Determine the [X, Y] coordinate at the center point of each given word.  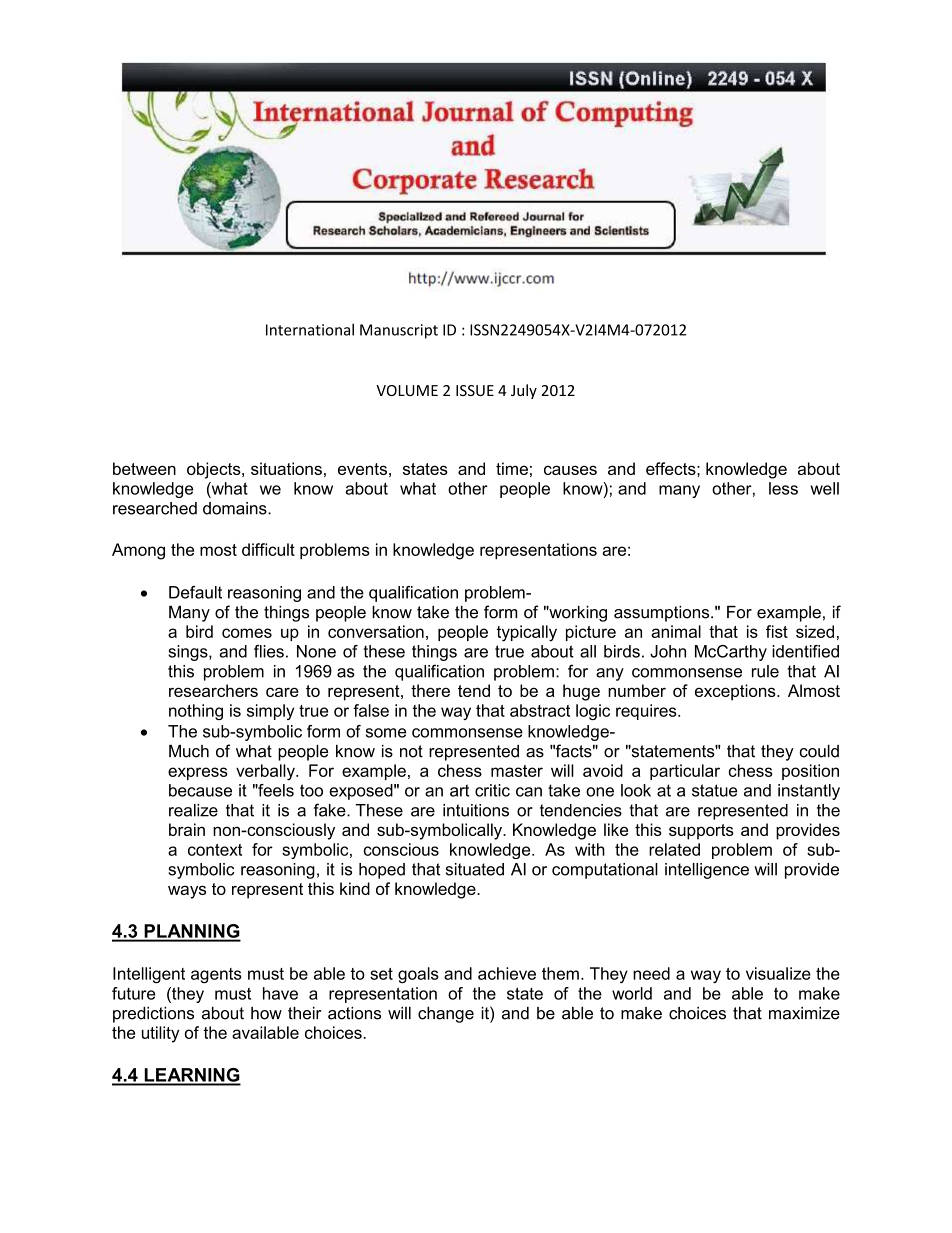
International [310, 329]
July [524, 391]
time [512, 468]
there [430, 690]
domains [236, 508]
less [783, 488]
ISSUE [475, 390]
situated [475, 869]
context [215, 850]
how [266, 1013]
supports [701, 832]
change [446, 1015]
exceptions [736, 692]
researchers [213, 690]
